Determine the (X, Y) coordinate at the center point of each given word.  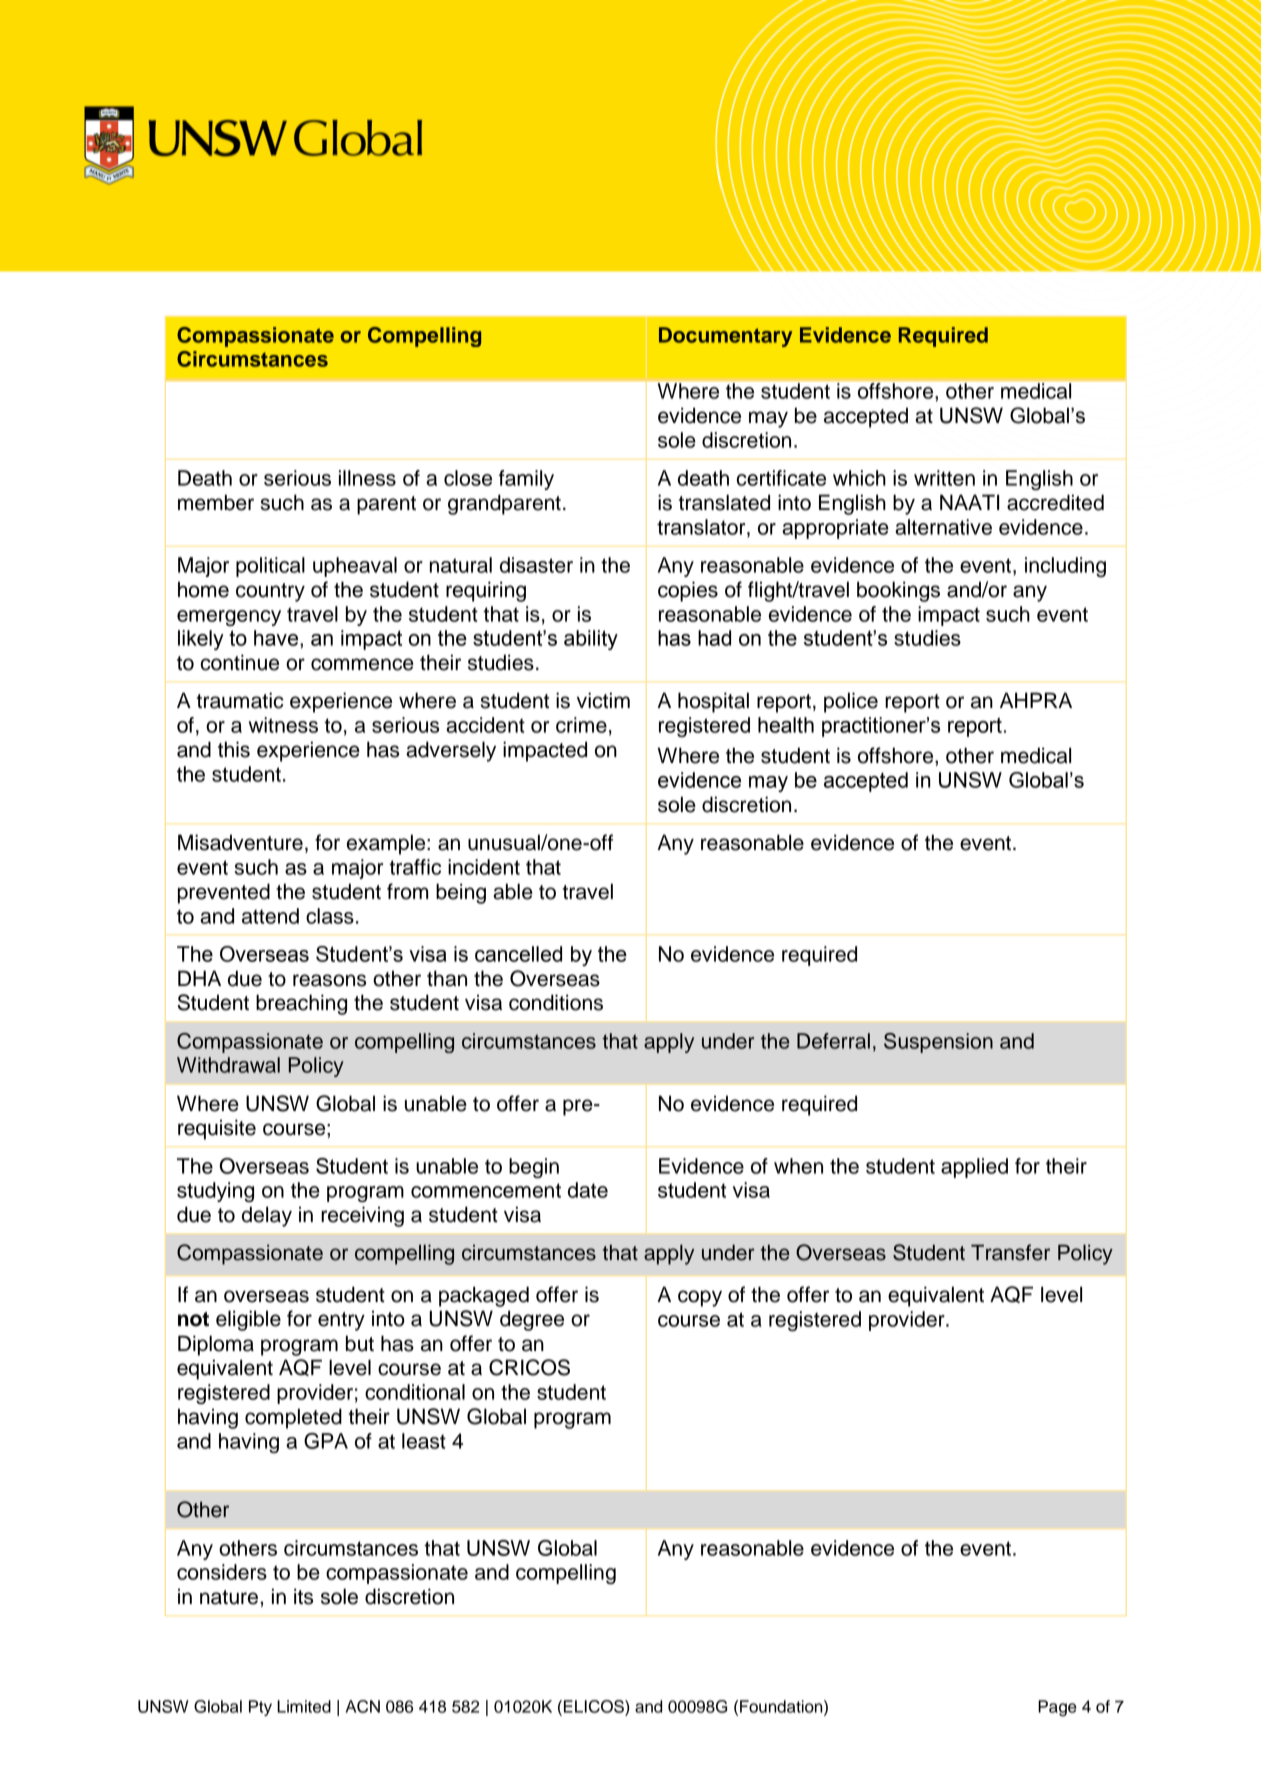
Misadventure (240, 842)
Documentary (725, 337)
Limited (304, 1706)
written (944, 478)
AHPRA (1036, 700)
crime (581, 725)
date (588, 1190)
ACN (363, 1706)
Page (1057, 1708)
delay (267, 1216)
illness (367, 478)
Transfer (1010, 1252)
